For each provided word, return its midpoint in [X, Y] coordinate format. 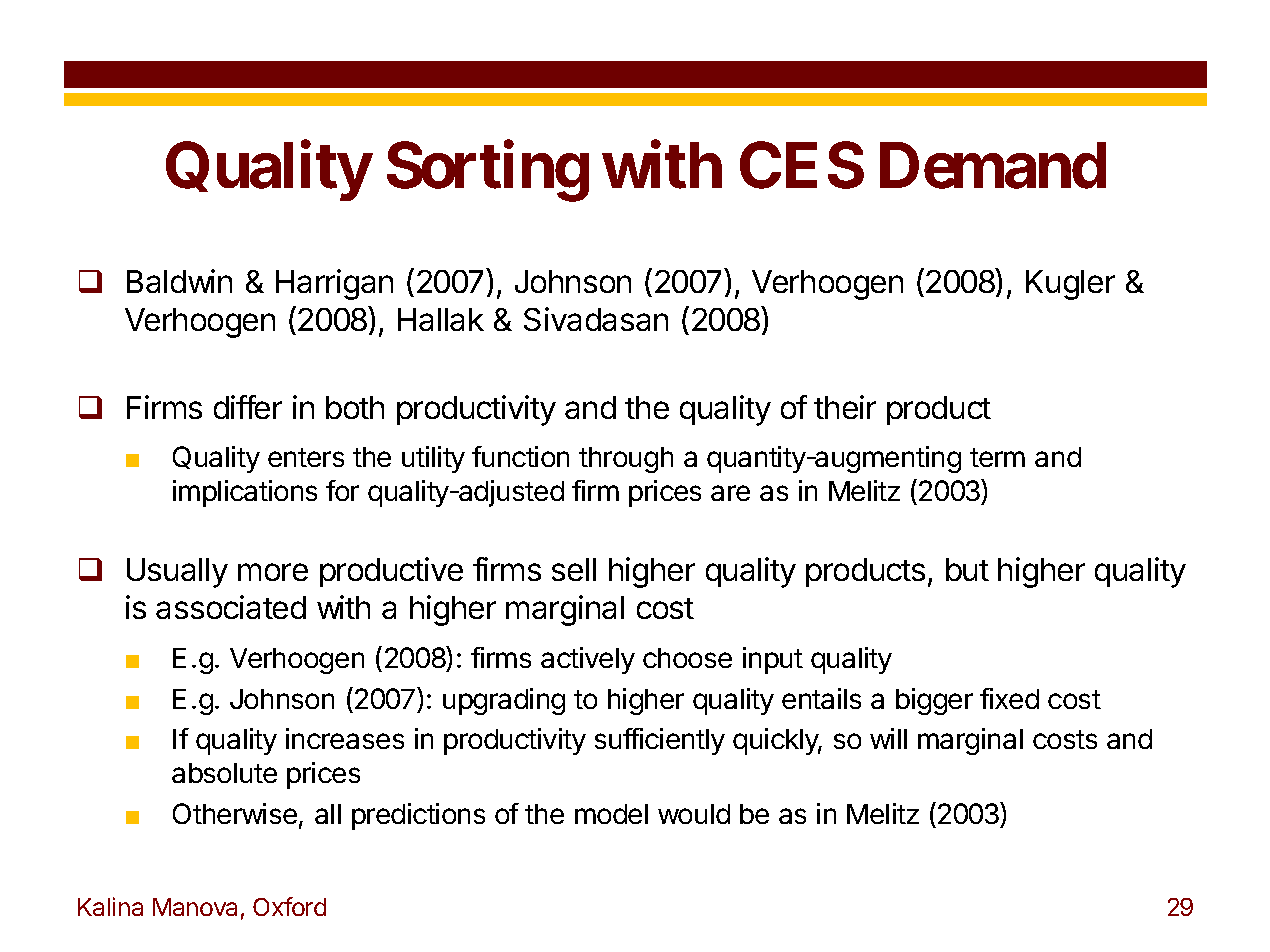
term [997, 457]
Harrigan [334, 284]
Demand [993, 166]
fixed [1009, 698]
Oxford [289, 906]
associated [231, 607]
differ [248, 407]
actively [588, 660]
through [626, 460]
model [611, 814]
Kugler [1070, 285]
